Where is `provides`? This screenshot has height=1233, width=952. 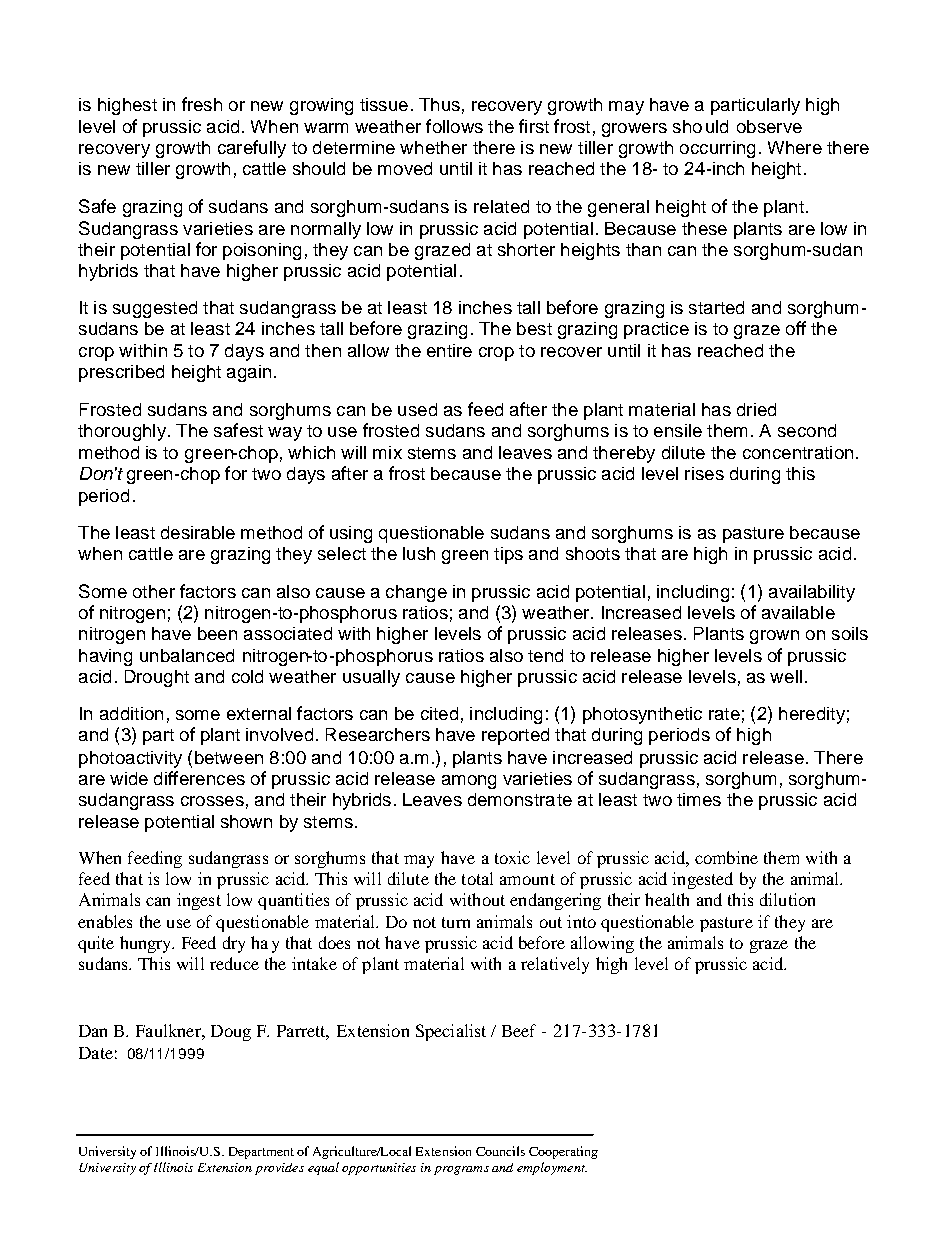
provides is located at coordinates (279, 1169).
